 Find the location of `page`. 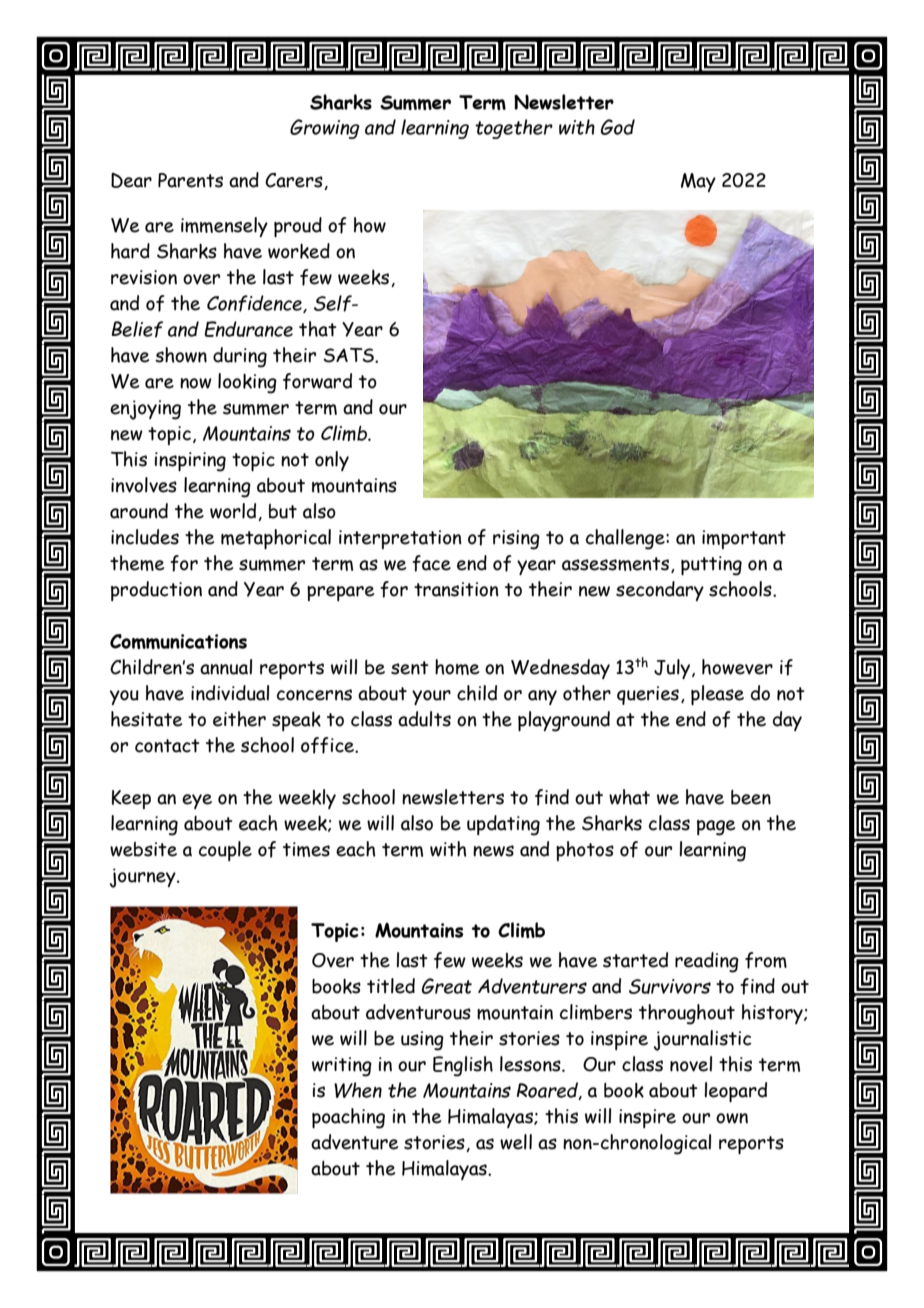

page is located at coordinates (716, 828).
